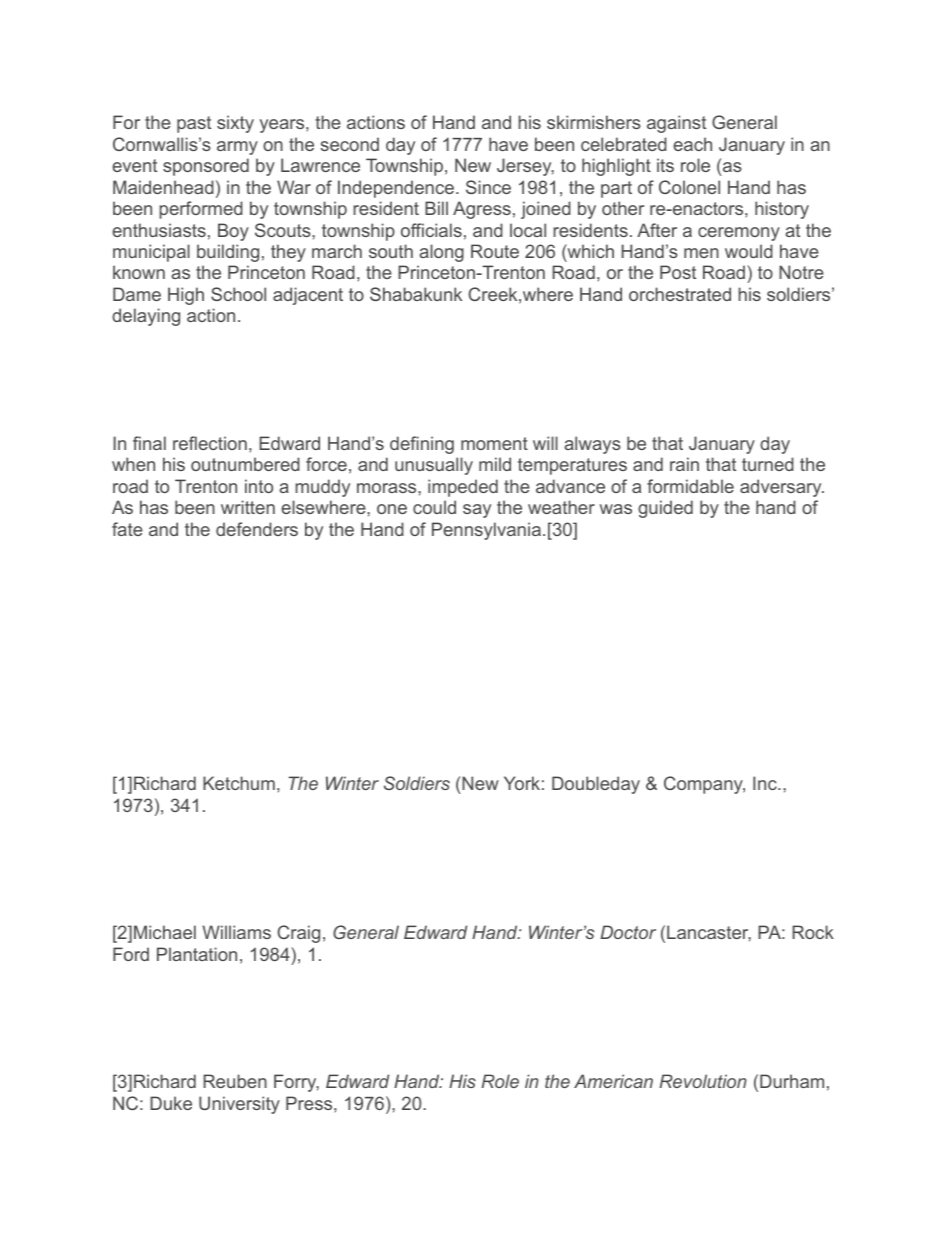 The width and height of the page is (952, 1233). What do you see at coordinates (628, 932) in the page?
I see `Doctor` at bounding box center [628, 932].
